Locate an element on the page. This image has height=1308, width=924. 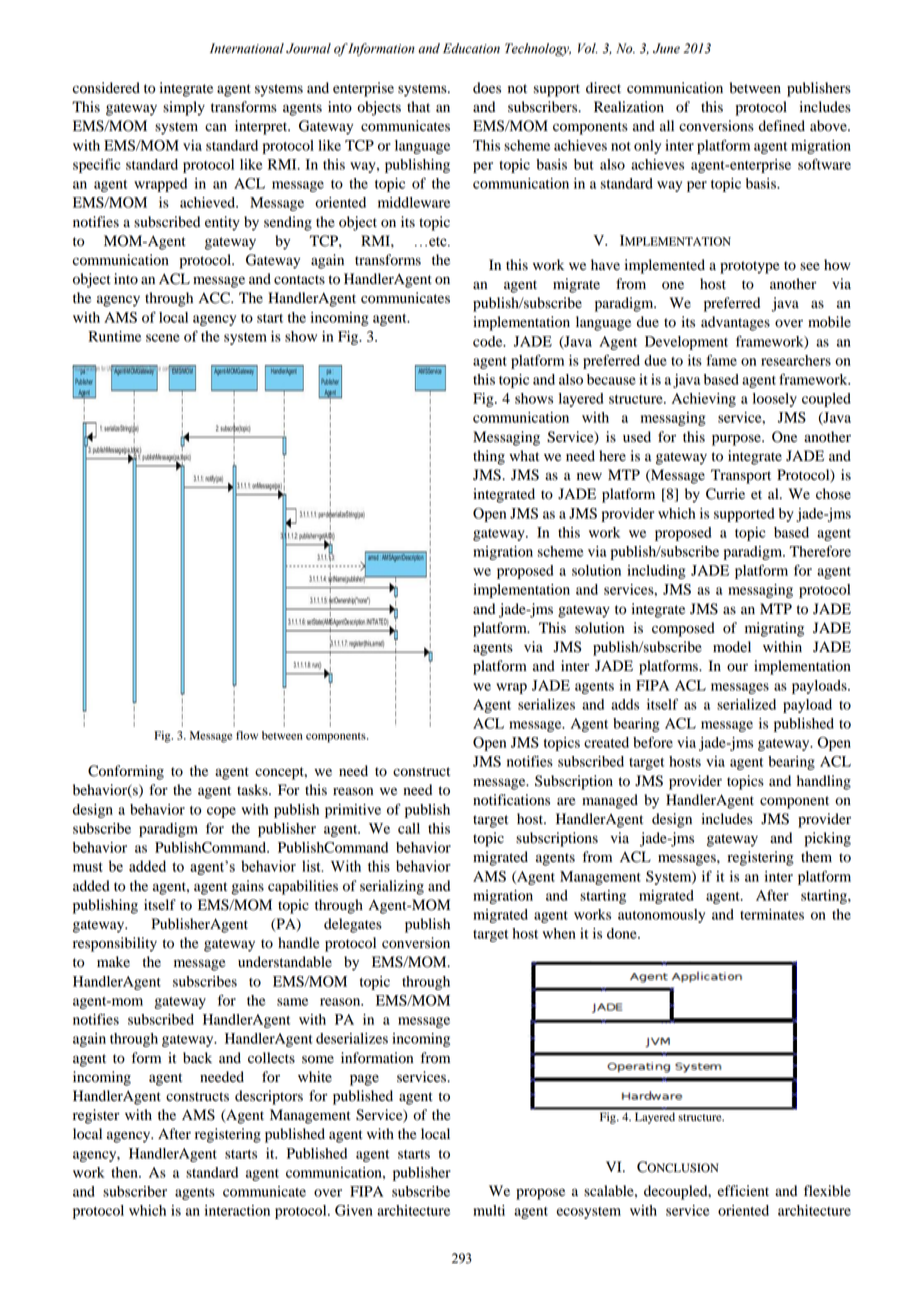
Currie is located at coordinates (725, 494).
